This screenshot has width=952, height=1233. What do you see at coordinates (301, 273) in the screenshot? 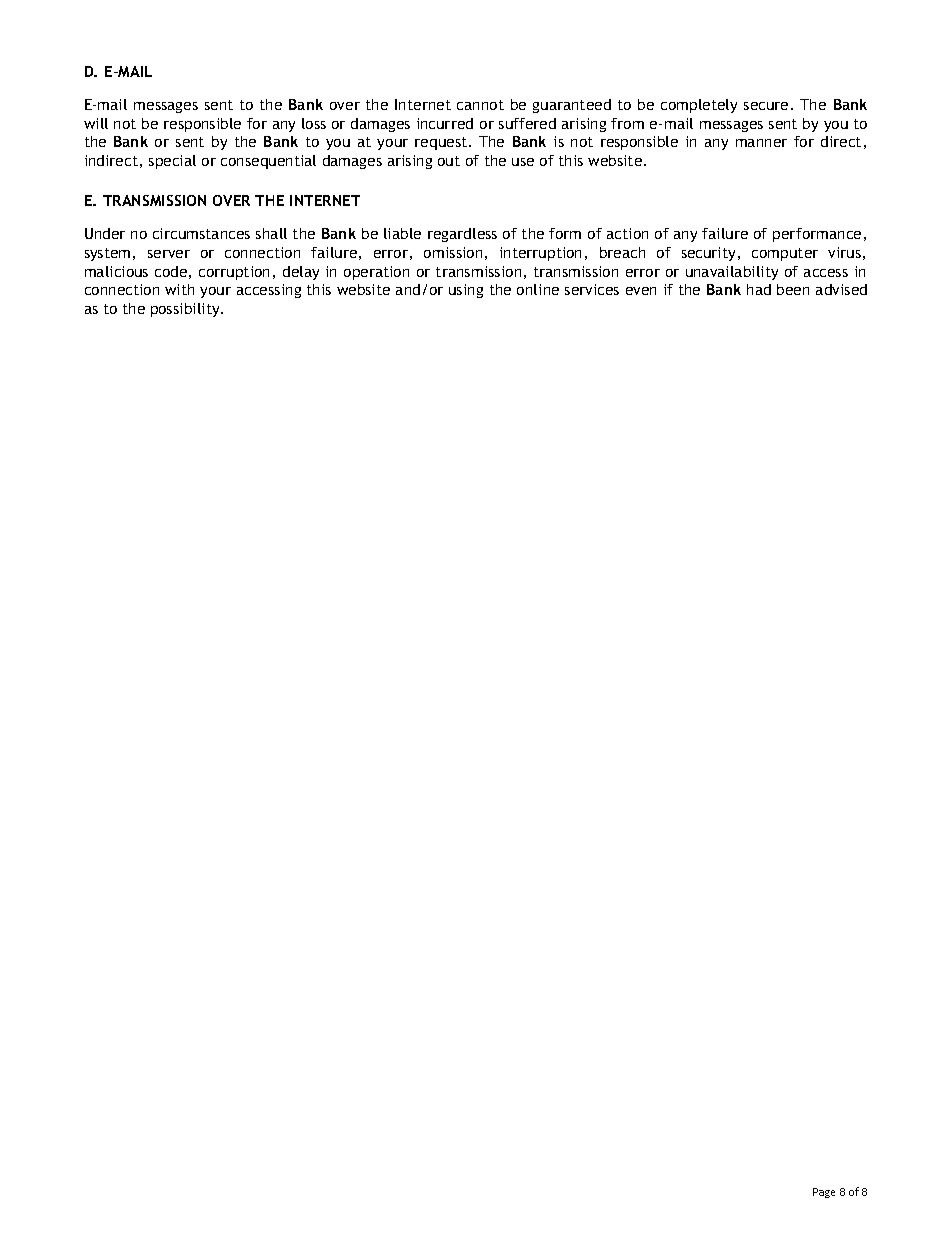
I see `delay` at bounding box center [301, 273].
